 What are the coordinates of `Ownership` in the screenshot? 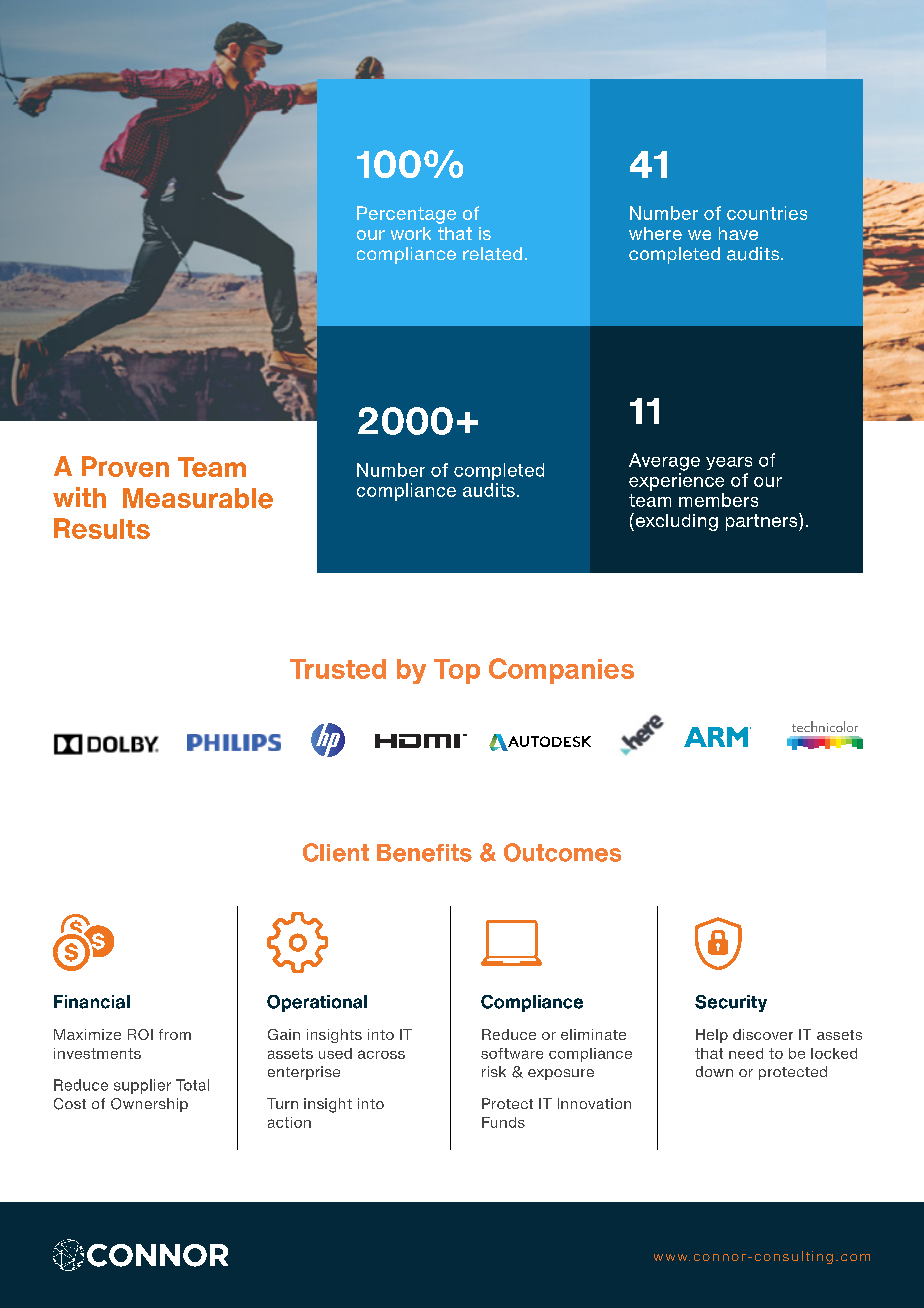 It's located at (149, 1105).
